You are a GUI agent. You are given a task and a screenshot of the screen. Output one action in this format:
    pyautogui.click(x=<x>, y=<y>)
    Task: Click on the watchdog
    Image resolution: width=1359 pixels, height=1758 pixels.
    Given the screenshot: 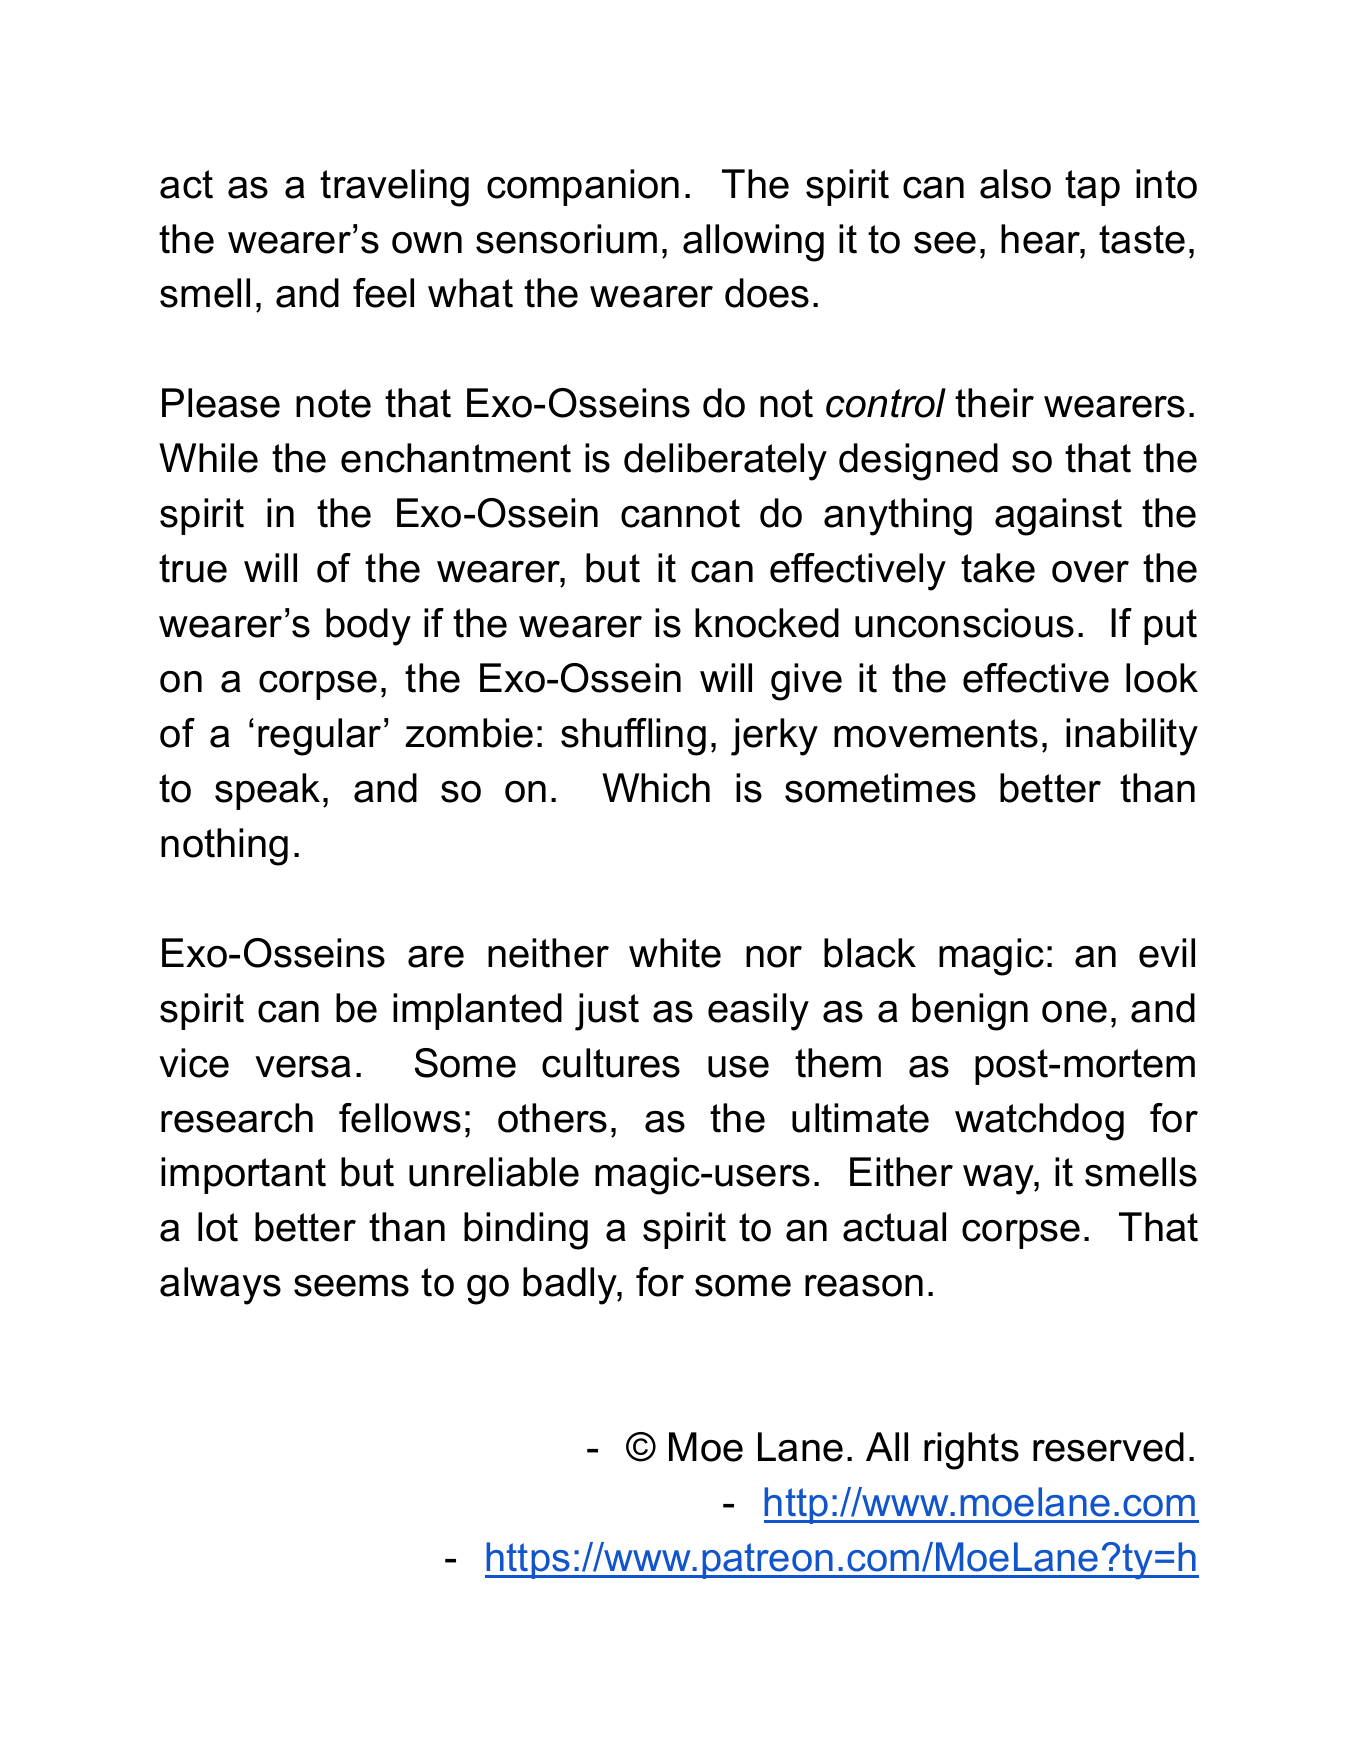 What is the action you would take?
    pyautogui.click(x=1039, y=1122)
